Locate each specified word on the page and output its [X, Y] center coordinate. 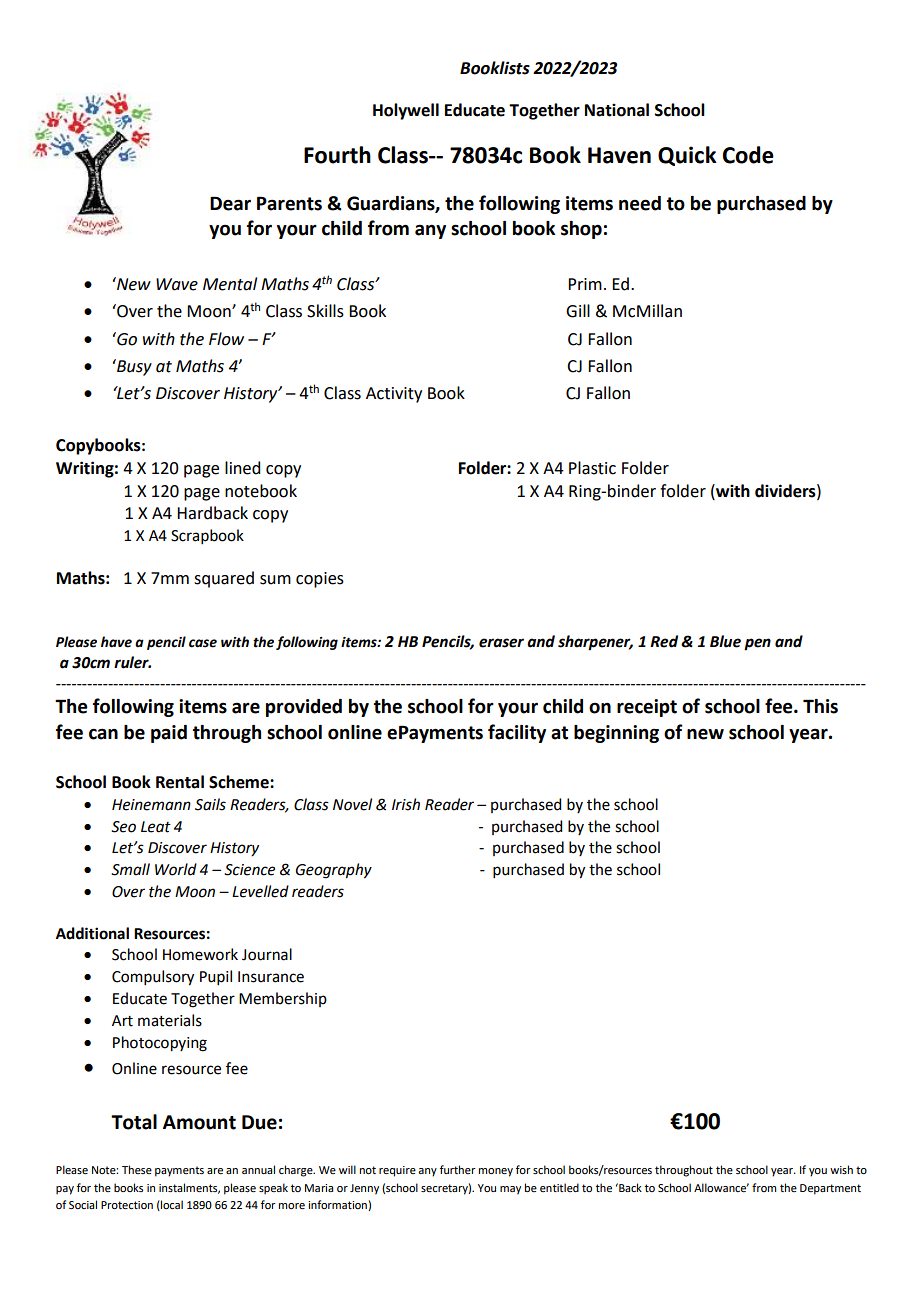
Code [748, 155]
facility [517, 733]
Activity [394, 395]
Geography [334, 871]
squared [224, 579]
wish [841, 1169]
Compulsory [153, 978]
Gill [578, 311]
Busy [133, 367]
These [137, 1169]
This [820, 706]
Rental [180, 782]
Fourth [337, 155]
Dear [230, 203]
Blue [725, 641]
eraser [501, 643]
